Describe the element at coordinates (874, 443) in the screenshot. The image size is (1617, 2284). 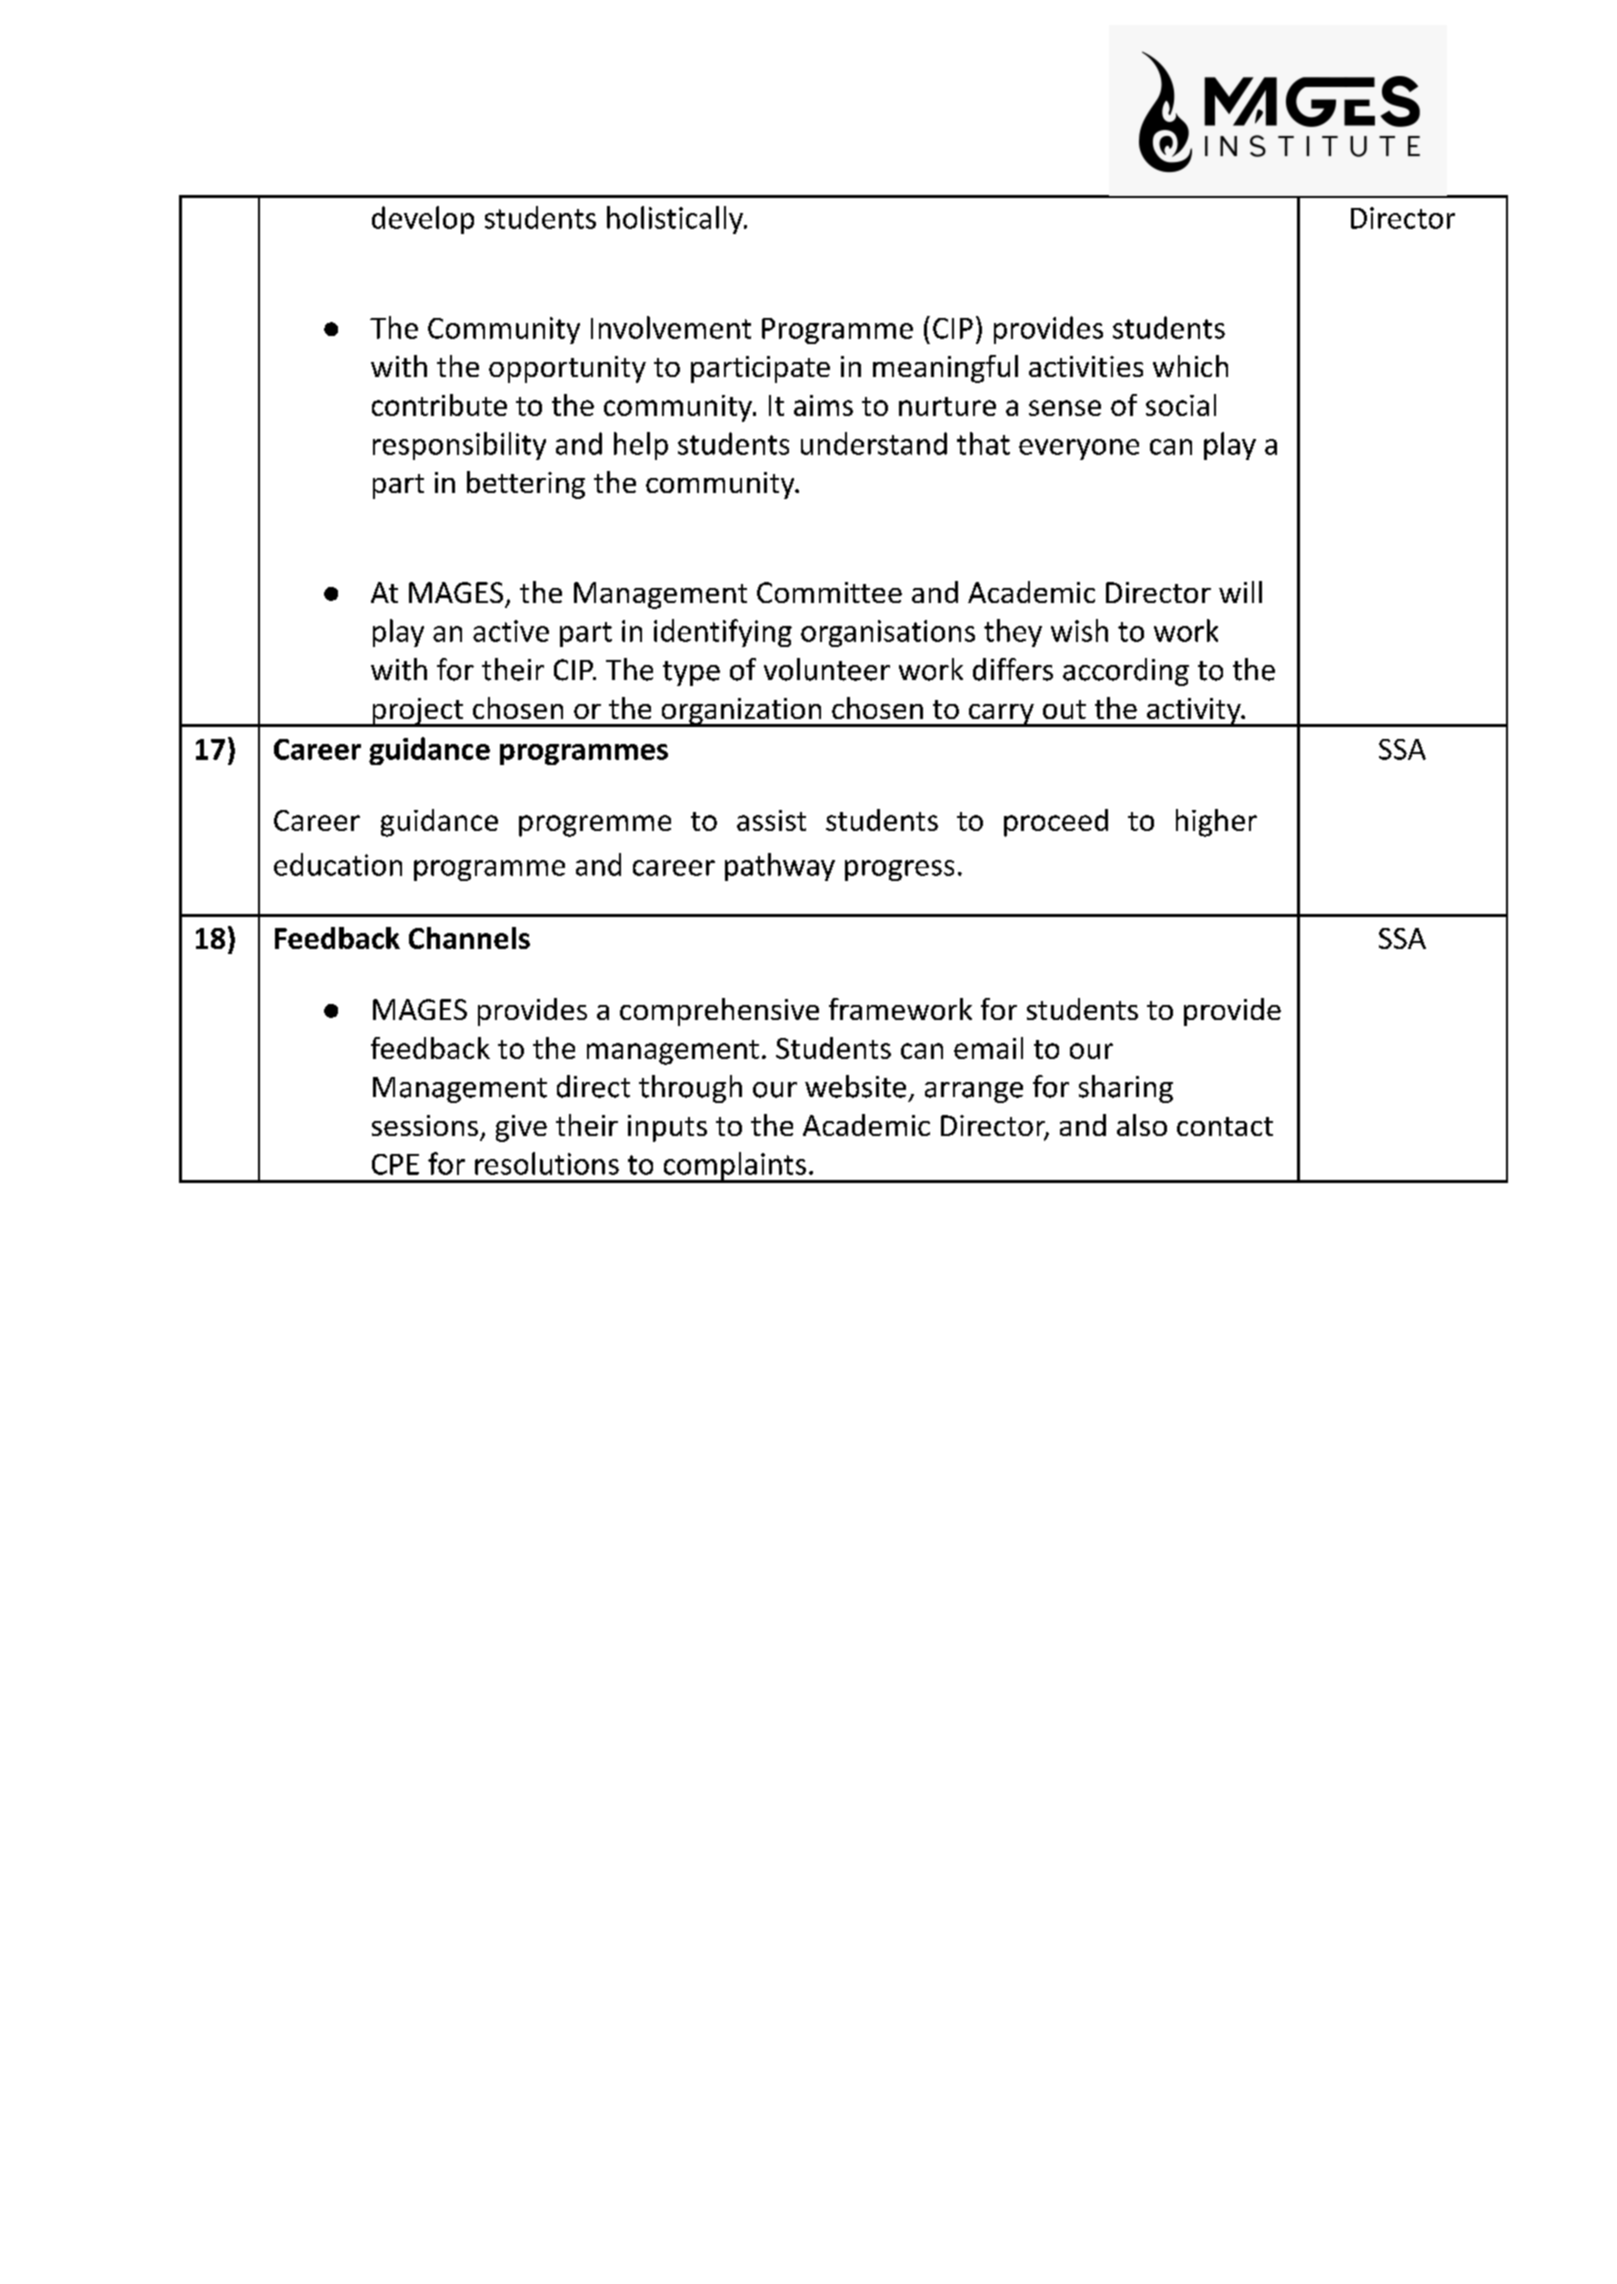
I see `understand` at that location.
